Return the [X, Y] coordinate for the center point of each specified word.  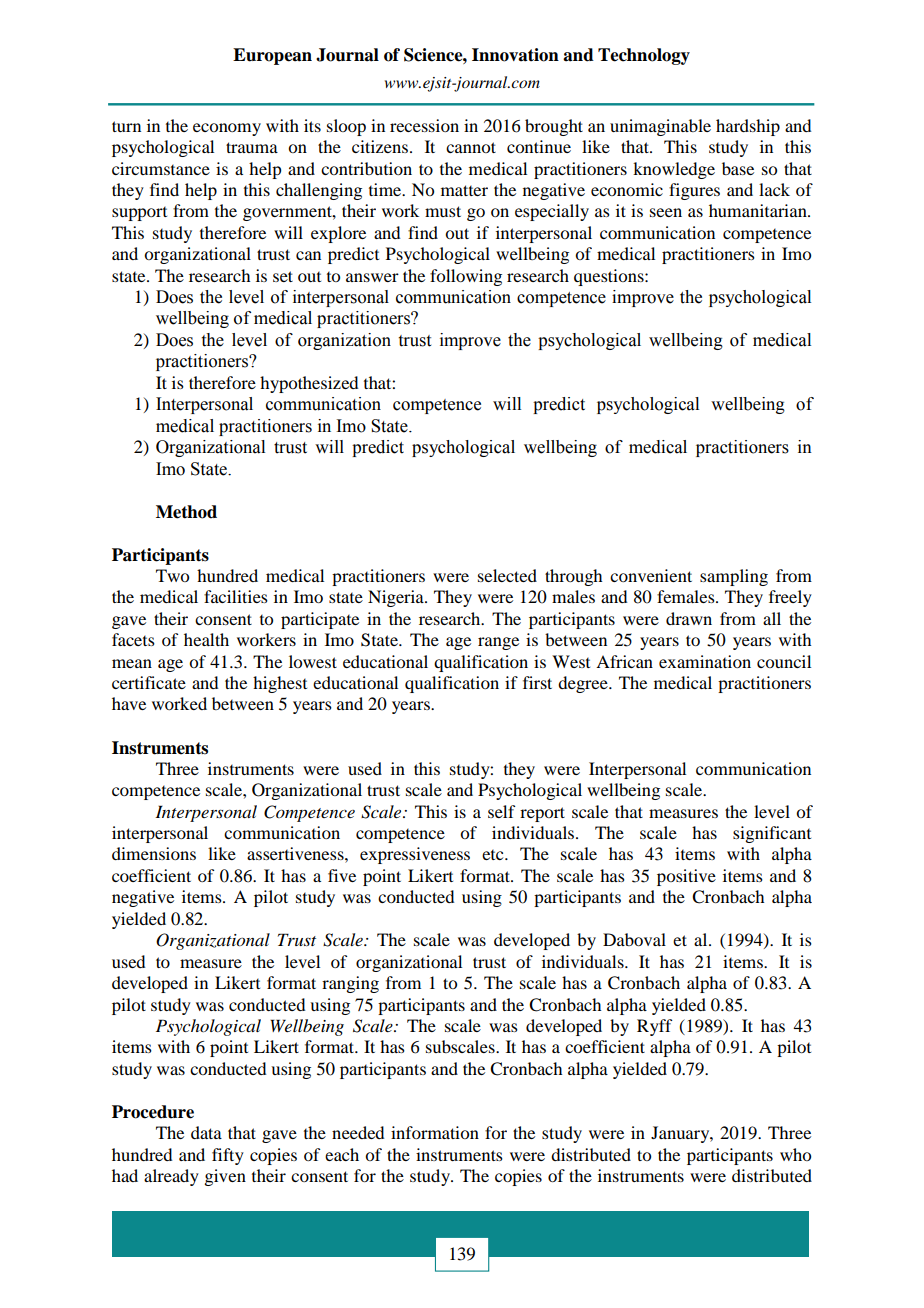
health [206, 639]
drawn [689, 618]
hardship [748, 127]
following [466, 277]
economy [227, 129]
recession [424, 125]
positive [686, 877]
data [206, 1132]
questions [610, 277]
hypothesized [309, 384]
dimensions [154, 853]
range [498, 643]
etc [494, 855]
